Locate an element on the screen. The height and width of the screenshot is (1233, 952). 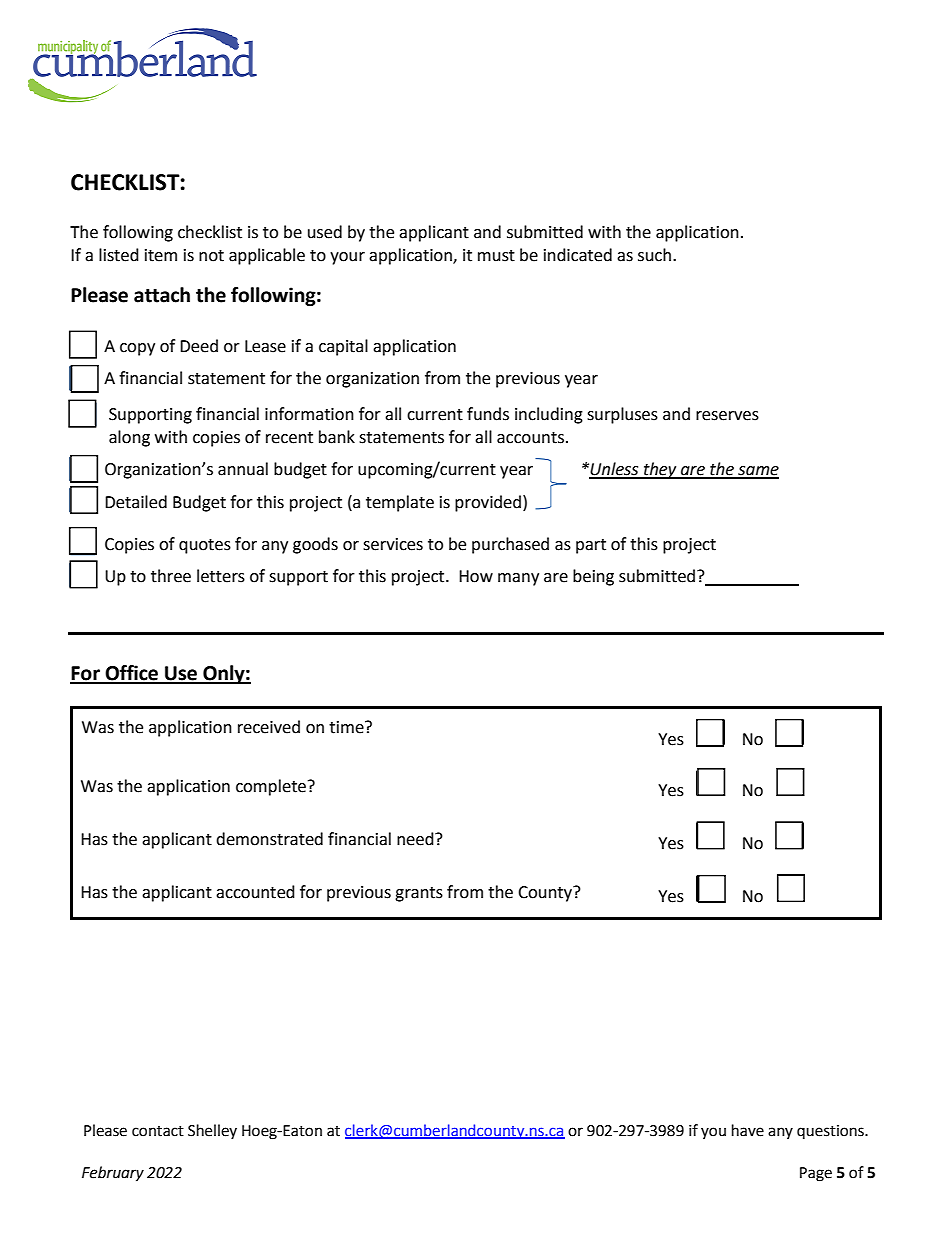
How is located at coordinates (476, 576).
